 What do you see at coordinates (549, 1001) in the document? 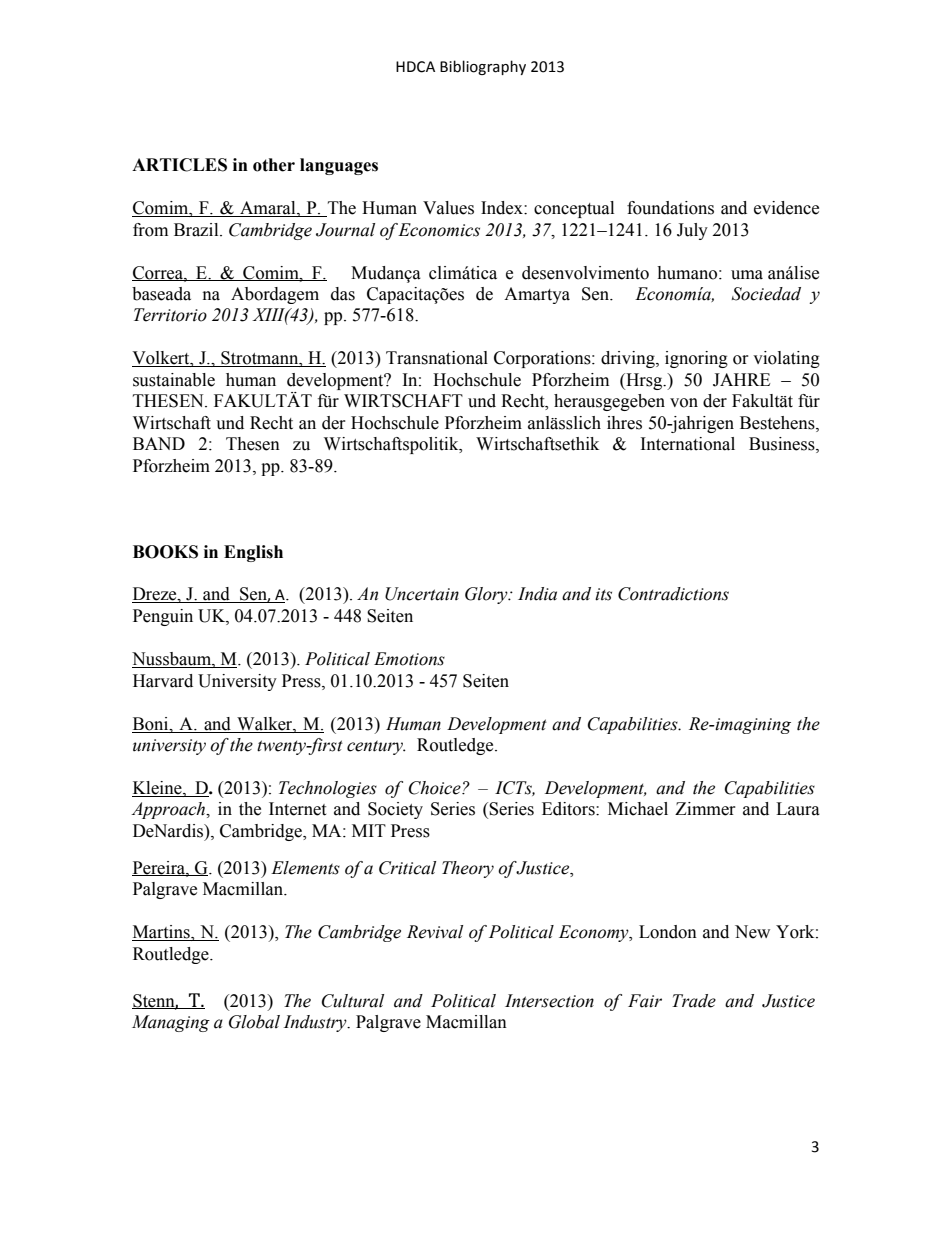
I see `Intersection` at bounding box center [549, 1001].
